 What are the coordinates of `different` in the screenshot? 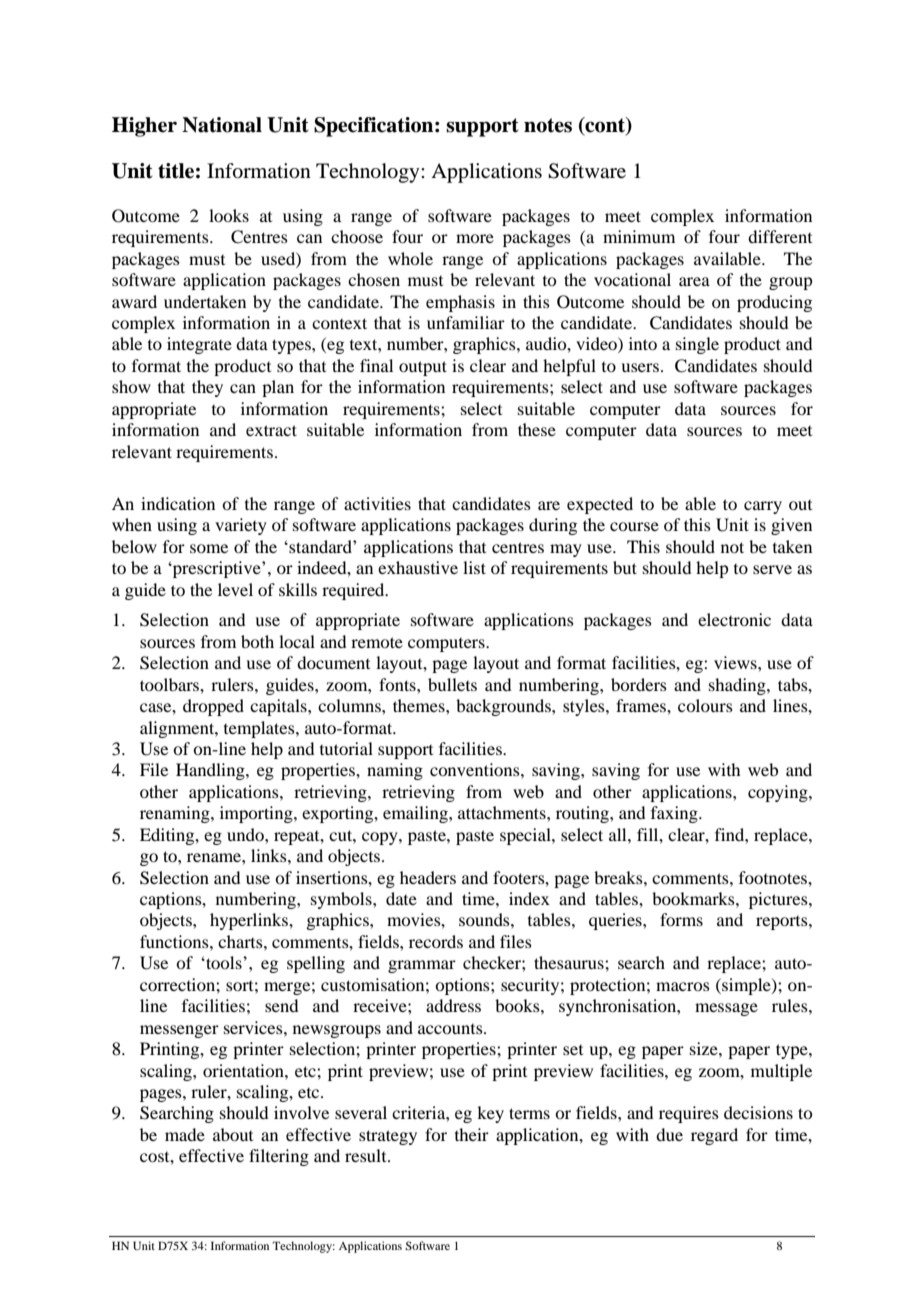 It's located at (780, 236).
